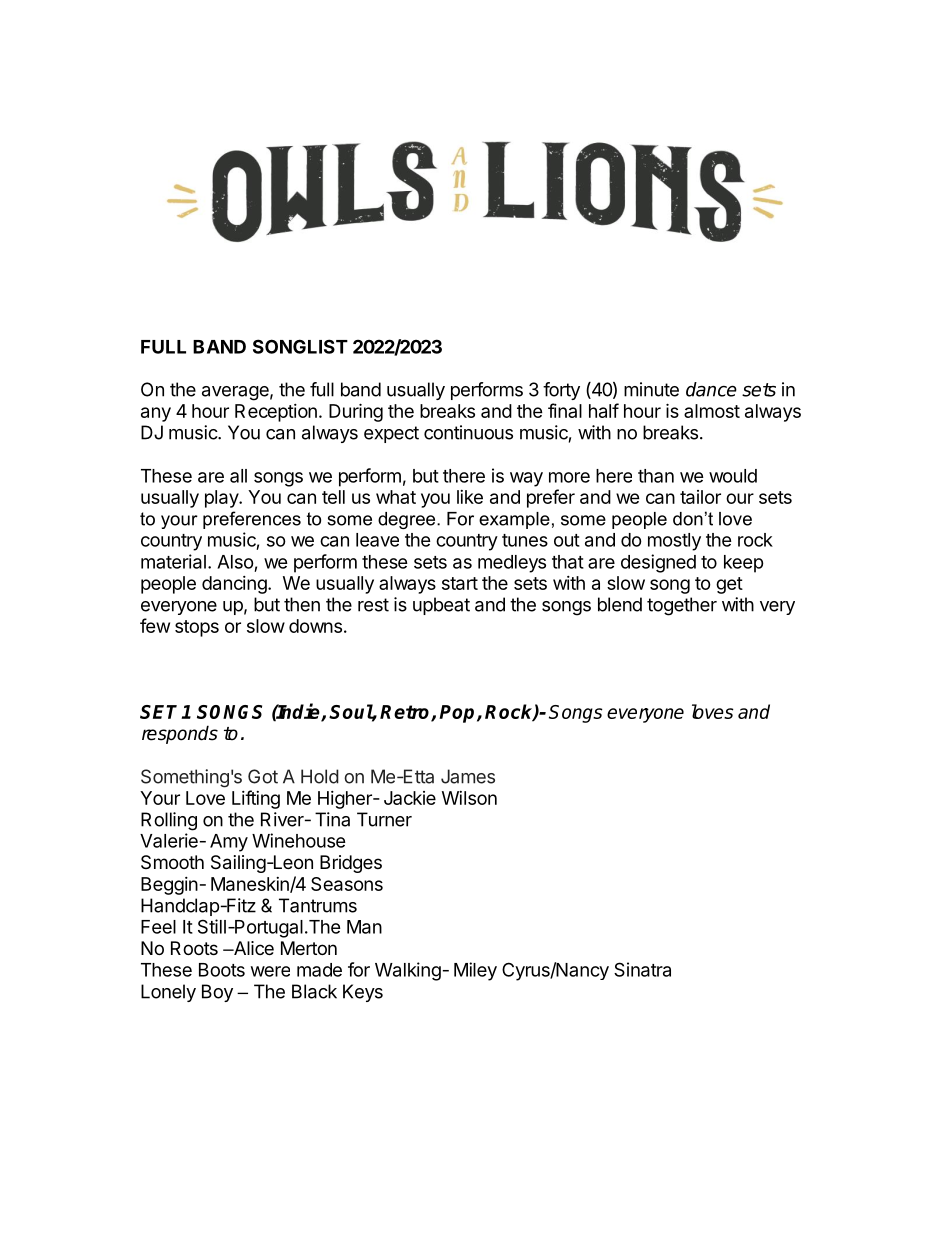  Describe the element at coordinates (276, 413) in the image. I see `Reception` at that location.
